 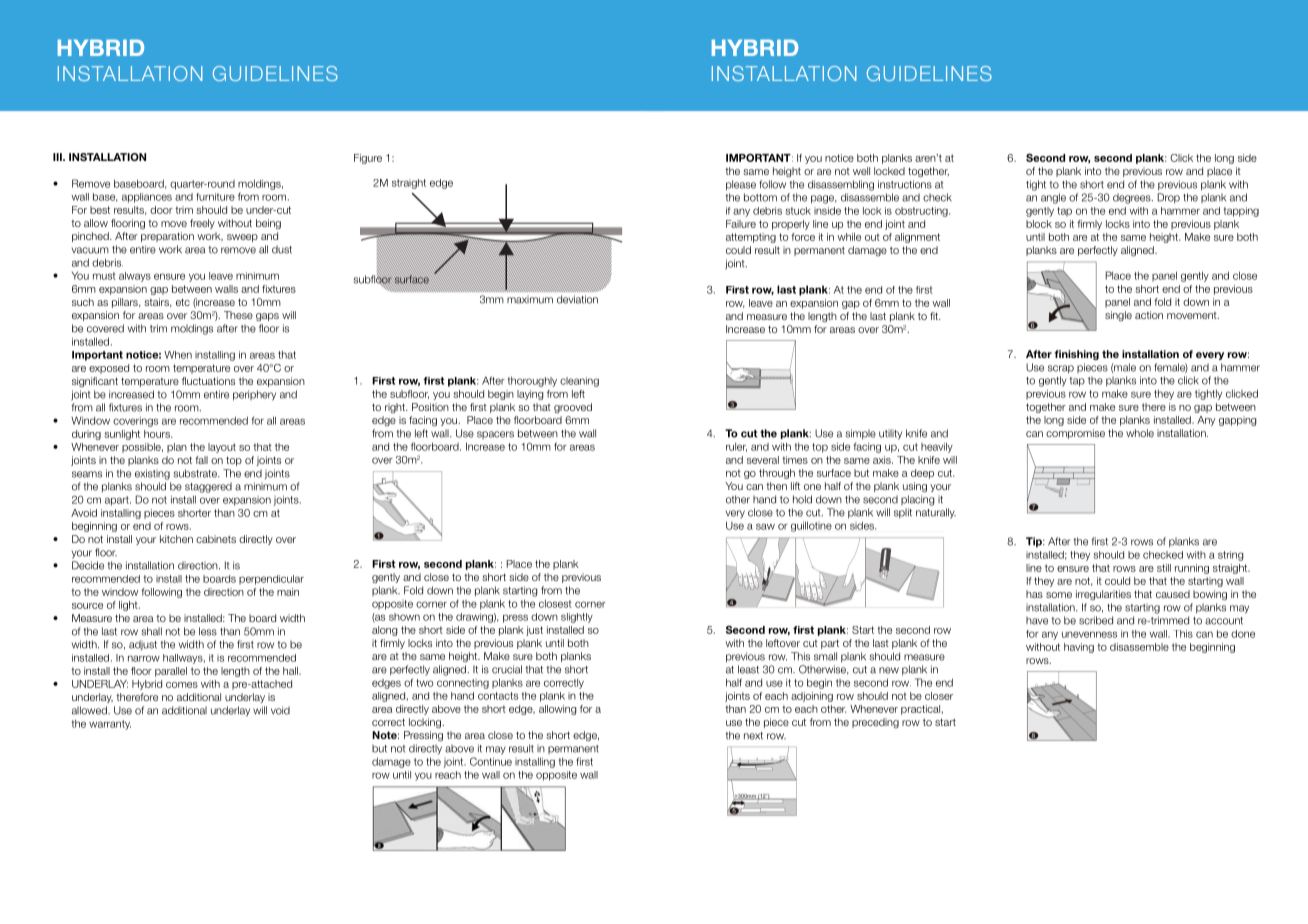 What do you see at coordinates (201, 460) in the page?
I see `fall` at bounding box center [201, 460].
